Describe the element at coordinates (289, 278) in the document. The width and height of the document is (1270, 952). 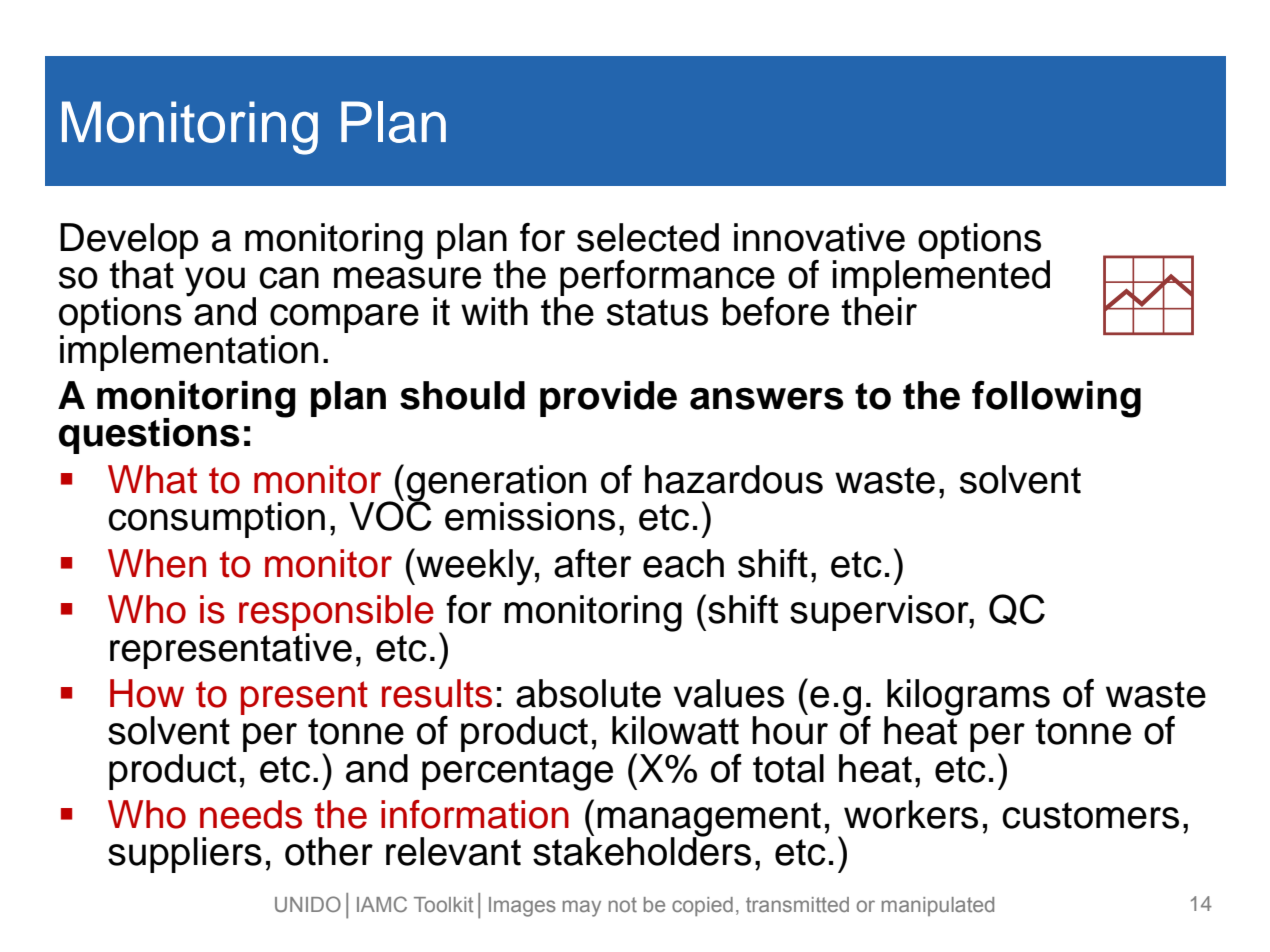
I see `can` at that location.
